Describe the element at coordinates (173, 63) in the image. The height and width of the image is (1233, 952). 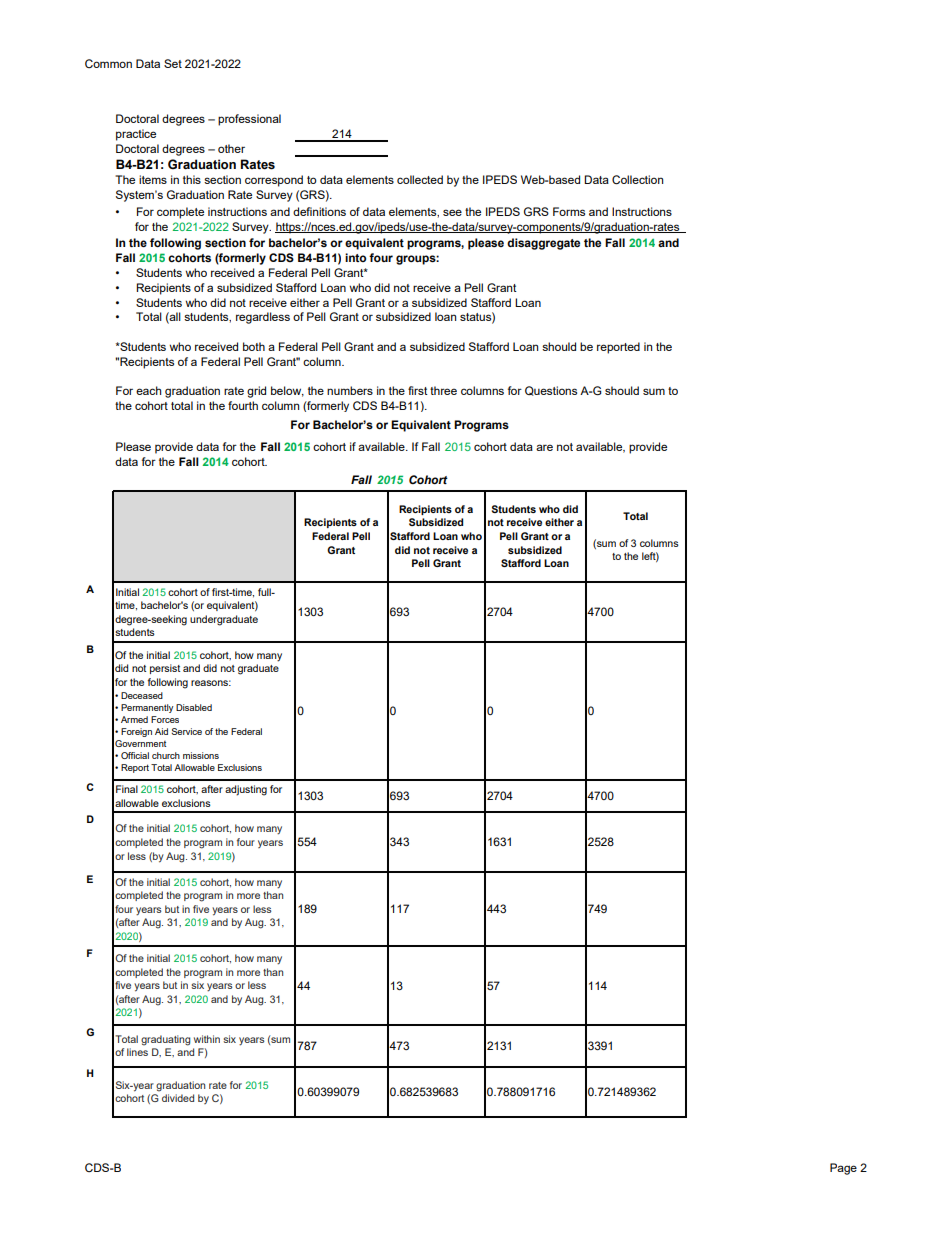
I see `Set` at that location.
